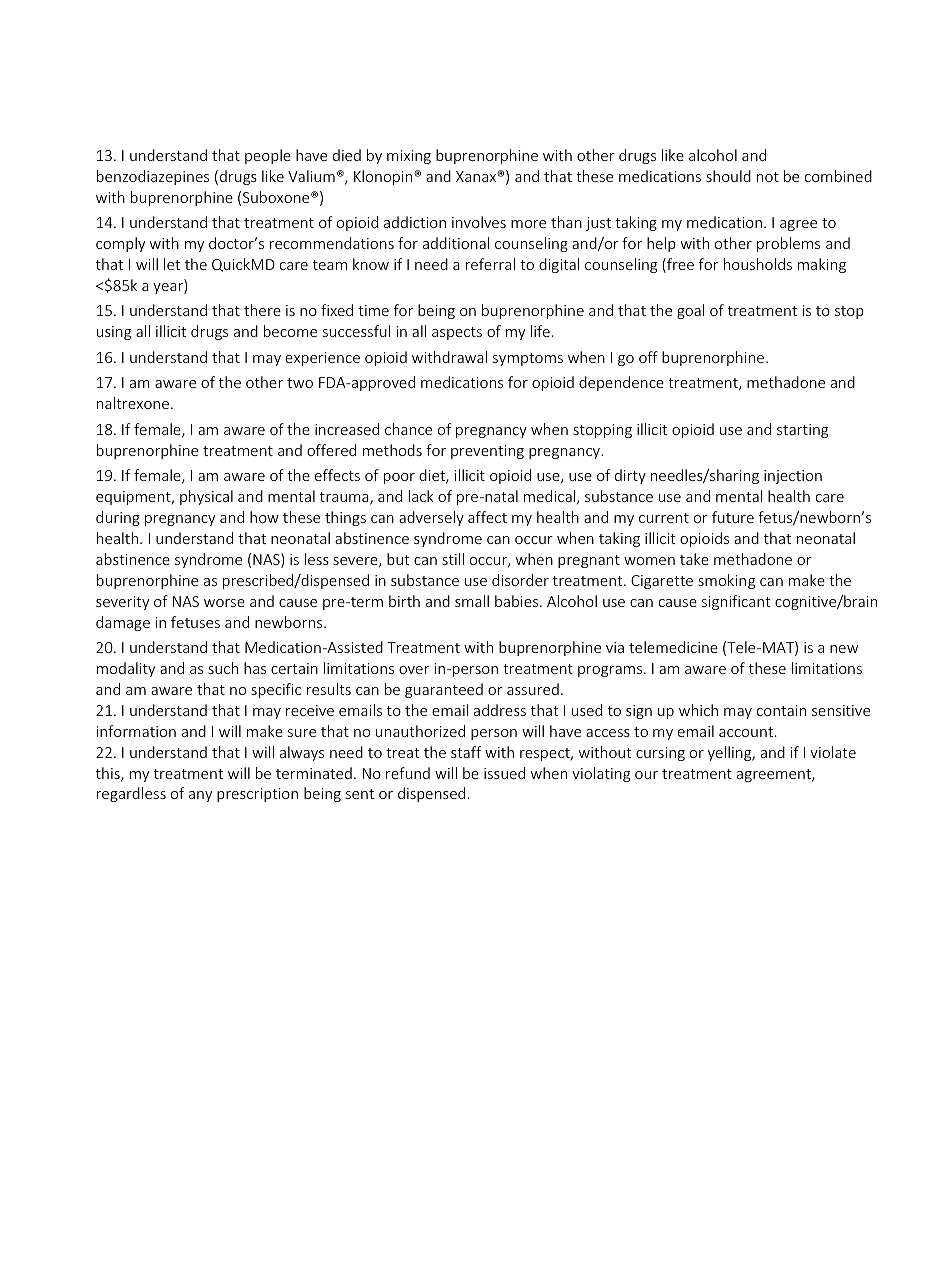 This screenshot has width=952, height=1272. Describe the element at coordinates (200, 796) in the screenshot. I see `any` at that location.
